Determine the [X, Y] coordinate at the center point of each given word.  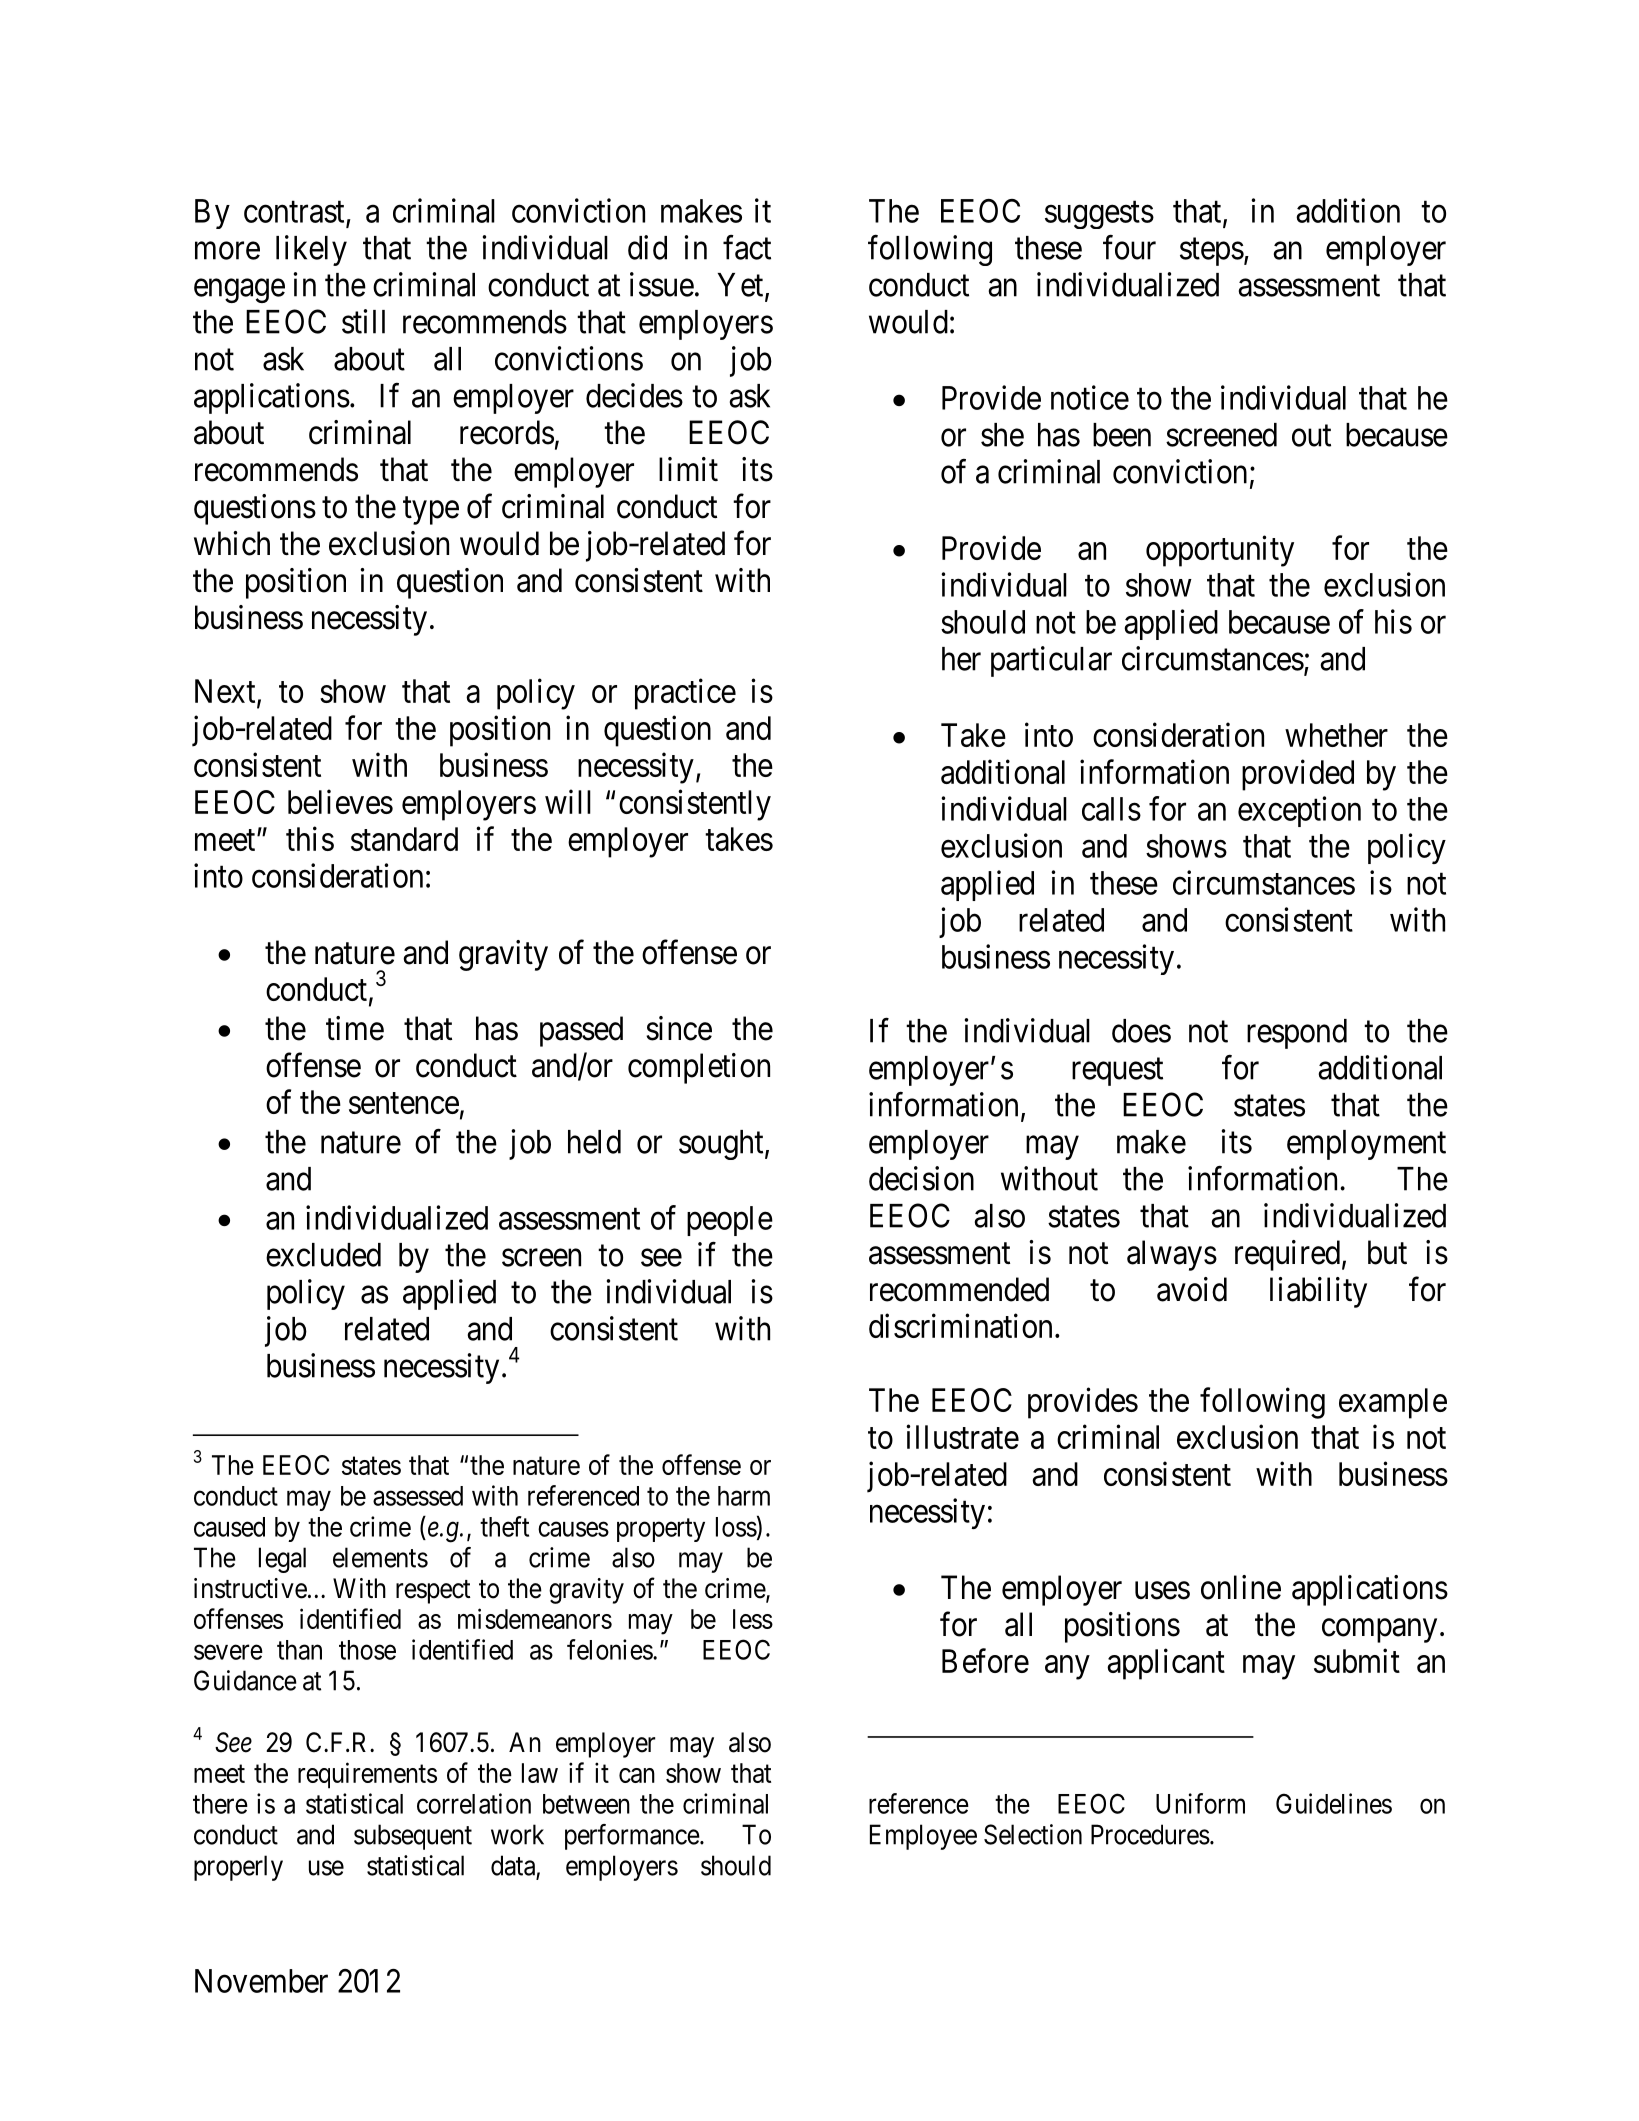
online [1241, 1587]
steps [1212, 252]
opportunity [1220, 551]
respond [1297, 1034]
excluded [323, 1255]
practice [685, 694]
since [679, 1028]
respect [433, 1592]
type [431, 511]
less [753, 1619]
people [730, 1221]
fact [747, 247]
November [261, 1981]
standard [404, 839]
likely [311, 250]
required [1287, 1255]
